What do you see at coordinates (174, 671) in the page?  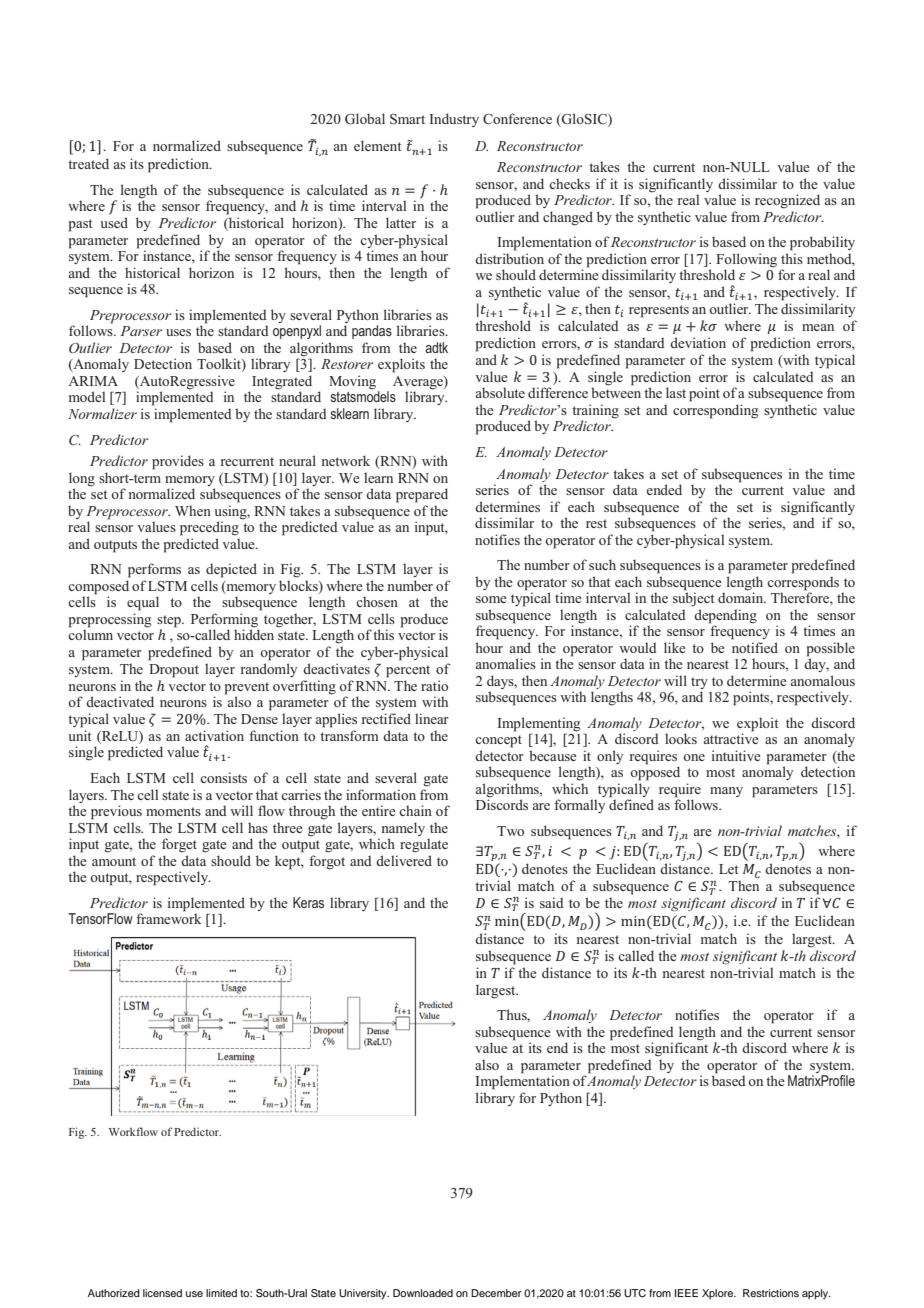 I see `Dropout` at bounding box center [174, 671].
